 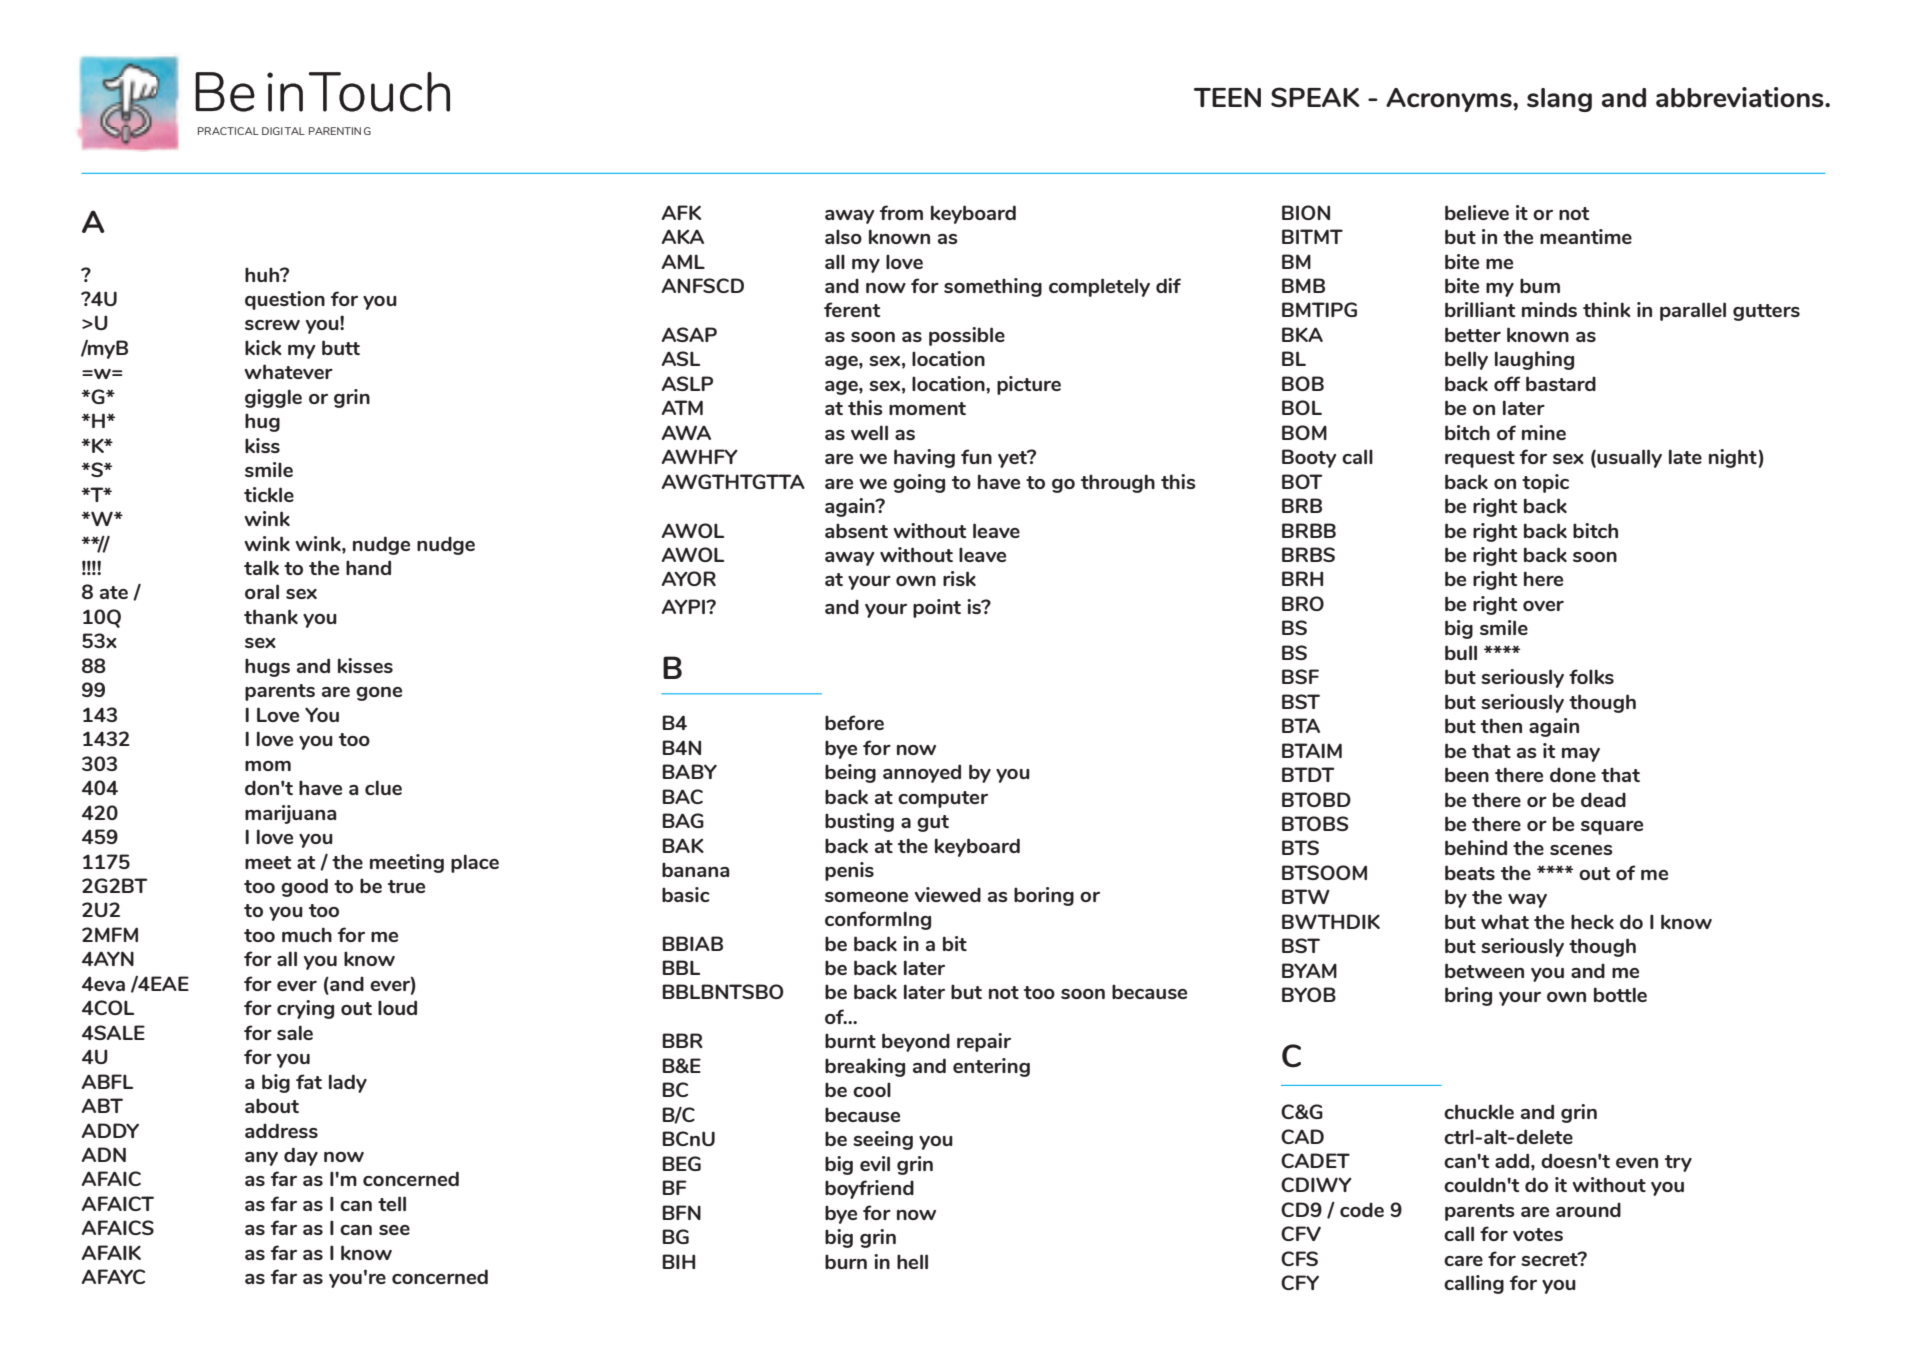 I want to click on scenes, so click(x=1581, y=850).
